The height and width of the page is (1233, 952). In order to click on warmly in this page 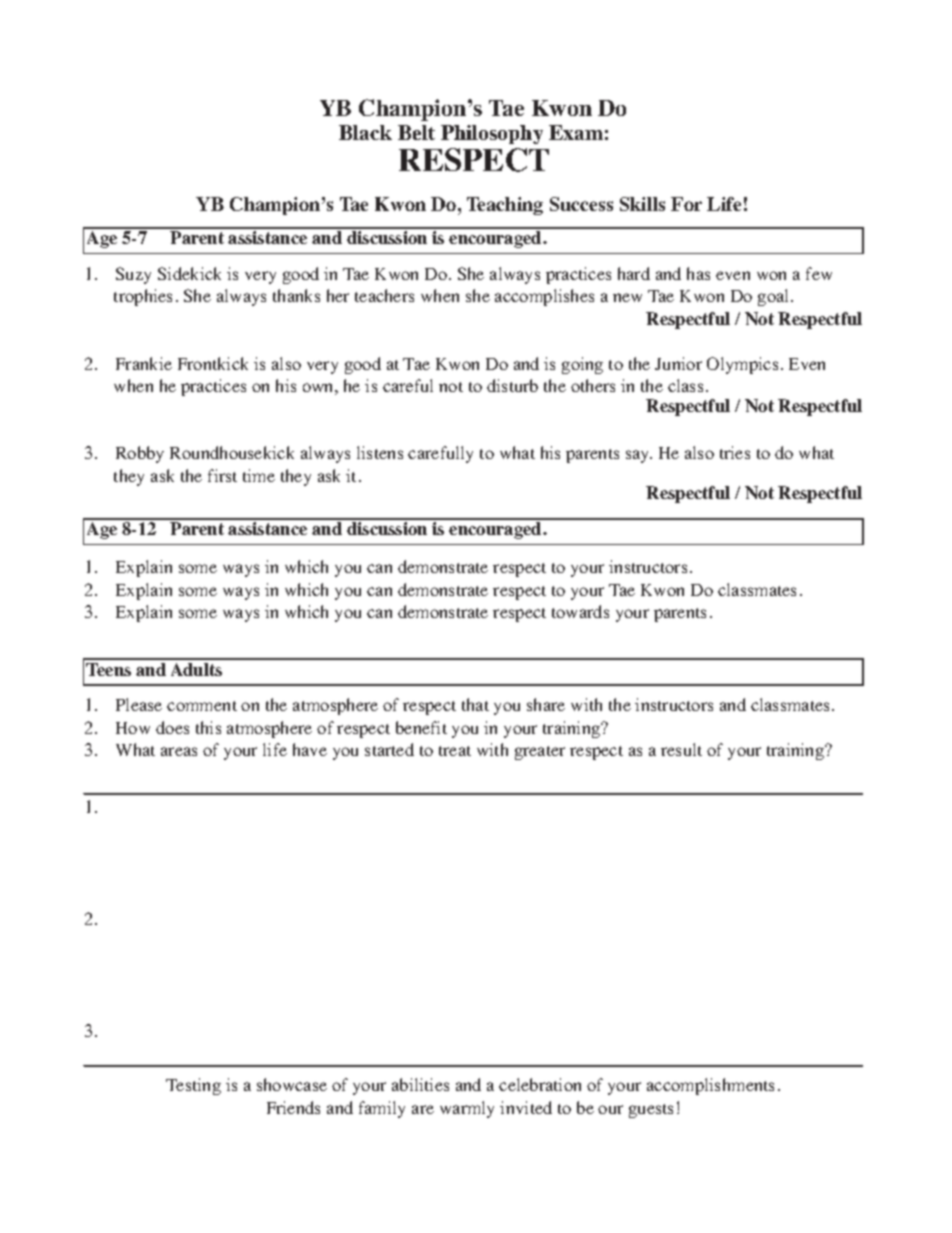, I will do `click(467, 1109)`.
